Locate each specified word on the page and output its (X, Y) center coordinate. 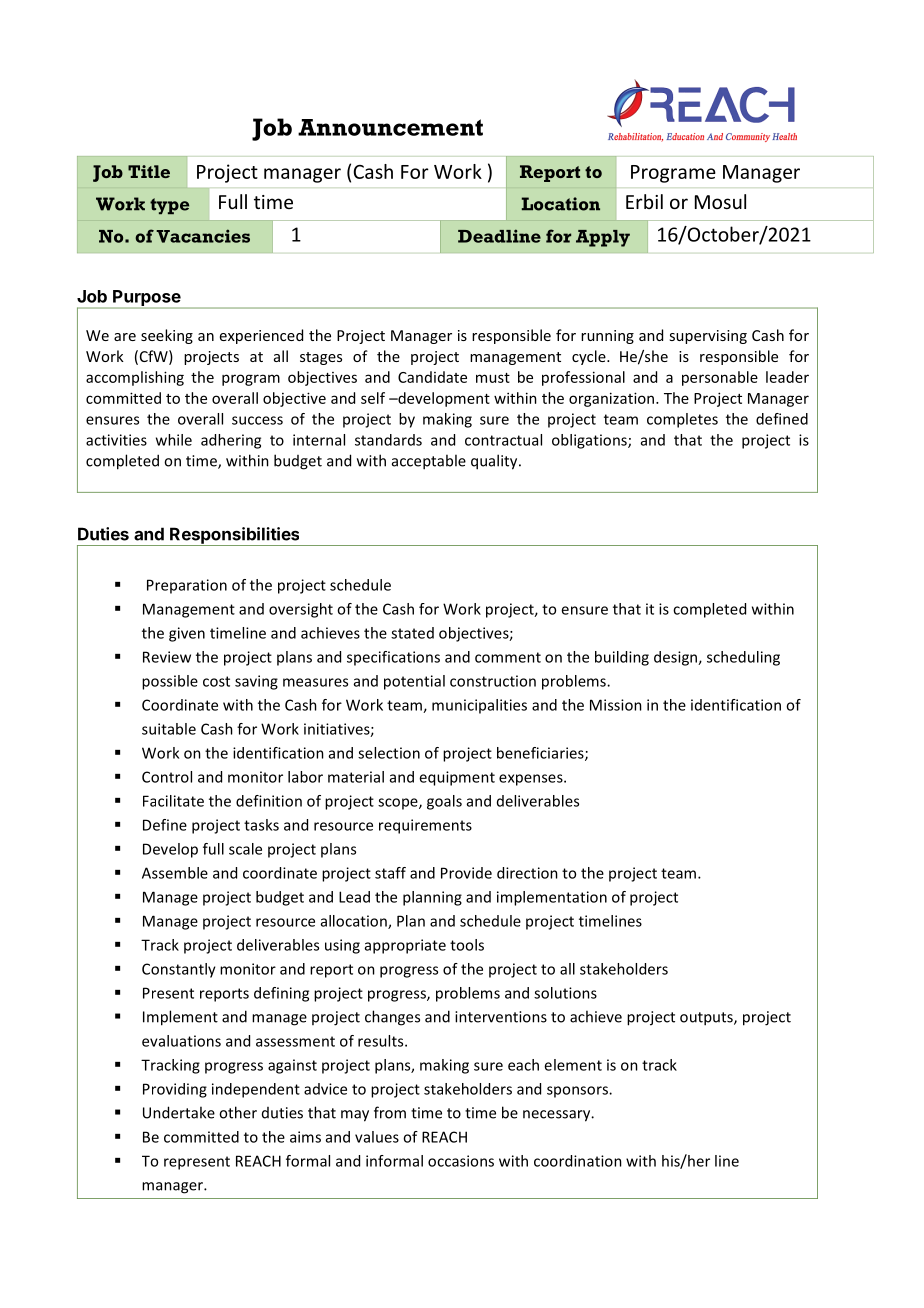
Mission (616, 705)
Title (149, 171)
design (676, 658)
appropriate (405, 946)
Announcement (390, 127)
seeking (167, 336)
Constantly (179, 970)
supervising (708, 337)
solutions (565, 993)
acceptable (429, 462)
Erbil (644, 201)
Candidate (432, 377)
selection (389, 753)
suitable (169, 729)
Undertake (179, 1112)
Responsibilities (235, 536)
